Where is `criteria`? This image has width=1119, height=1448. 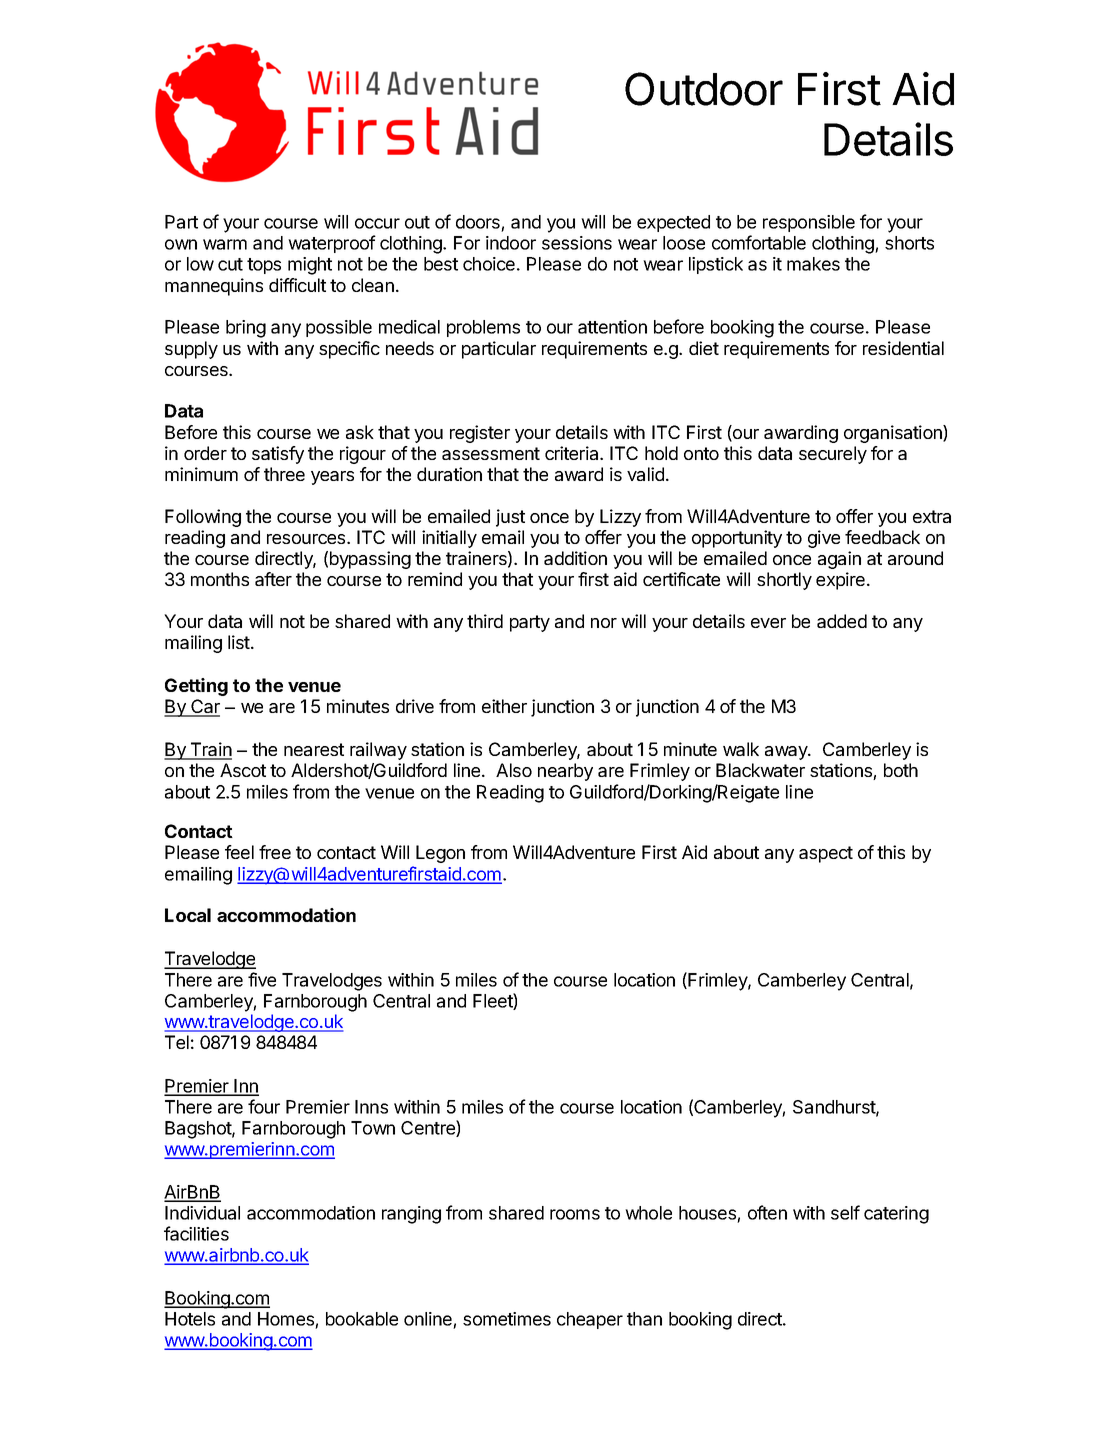
criteria is located at coordinates (573, 453).
